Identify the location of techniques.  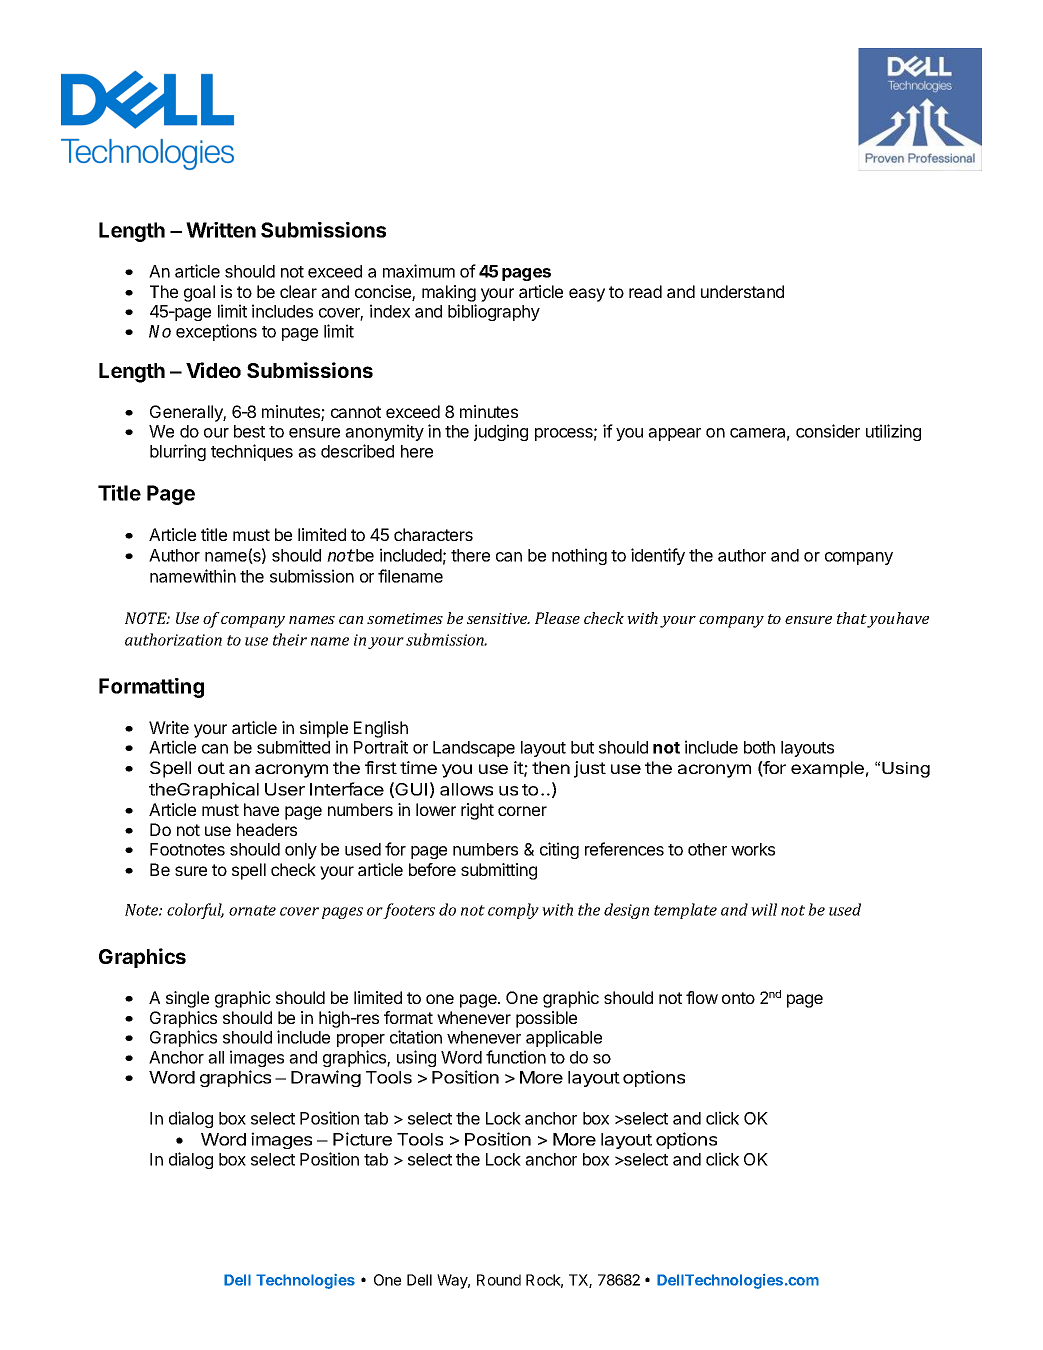
(252, 452).
